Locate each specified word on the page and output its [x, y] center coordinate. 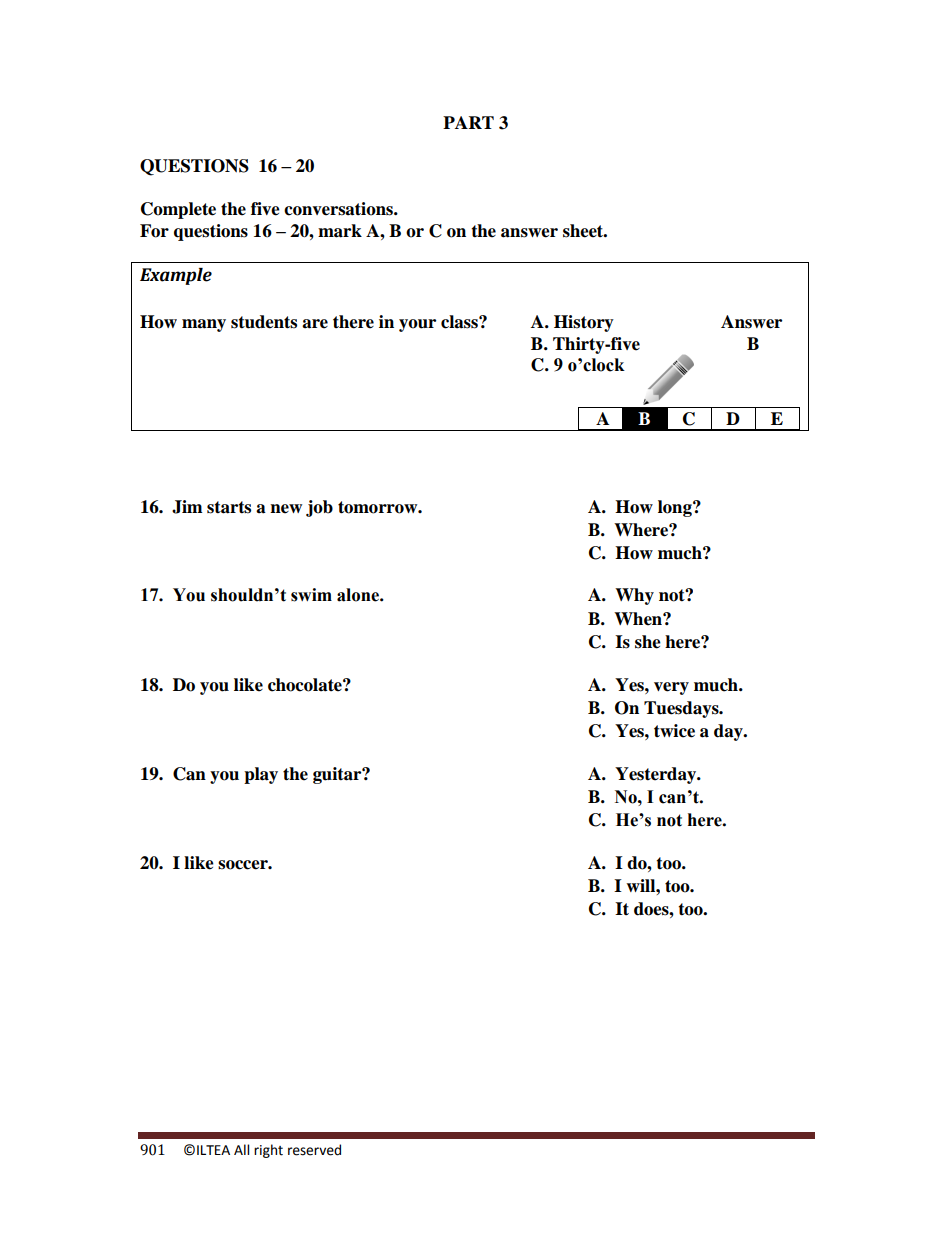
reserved [314, 1150]
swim [311, 595]
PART [468, 122]
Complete [178, 210]
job [319, 508]
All [241, 1149]
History [584, 323]
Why [634, 596]
